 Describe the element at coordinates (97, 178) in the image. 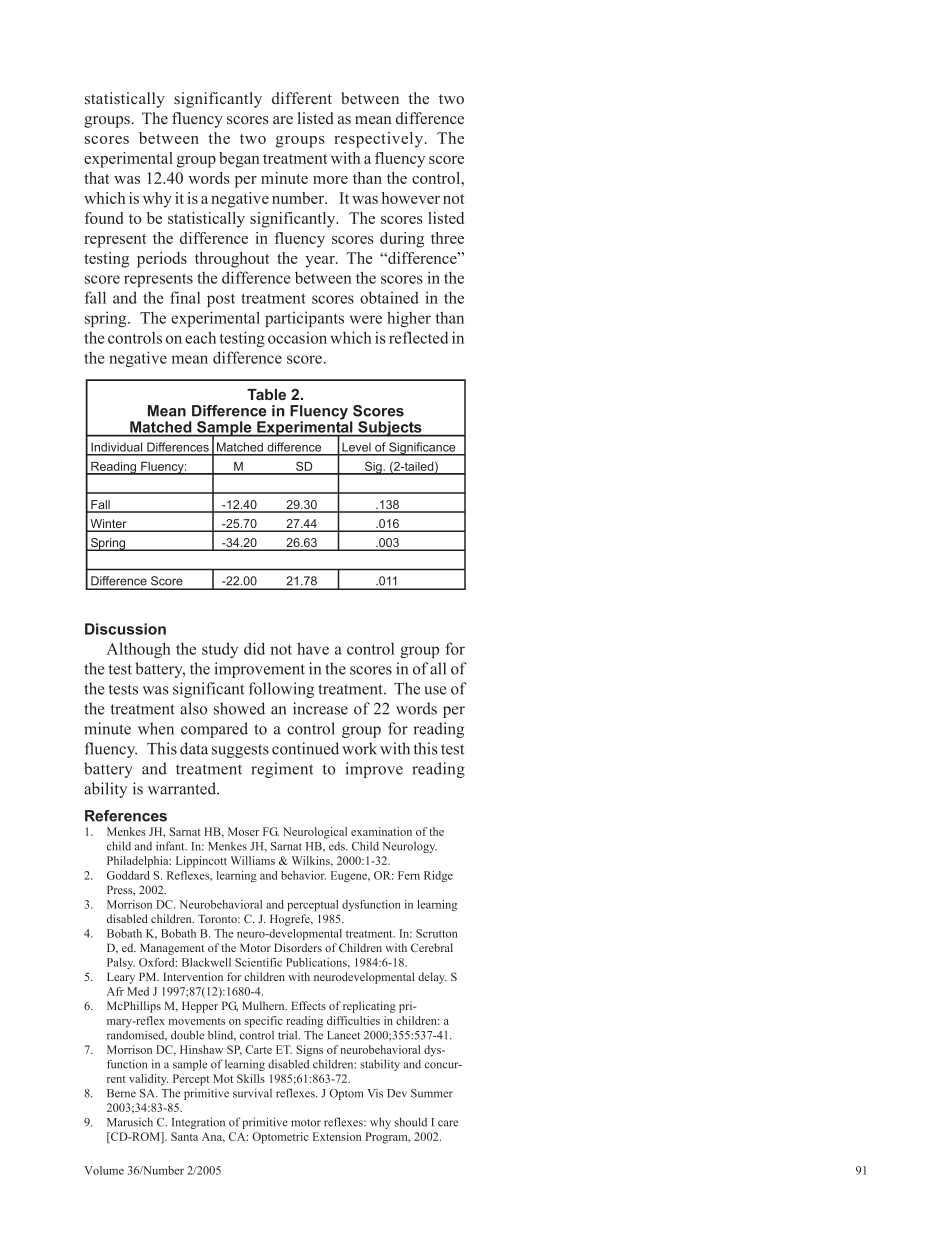

I see `that` at that location.
